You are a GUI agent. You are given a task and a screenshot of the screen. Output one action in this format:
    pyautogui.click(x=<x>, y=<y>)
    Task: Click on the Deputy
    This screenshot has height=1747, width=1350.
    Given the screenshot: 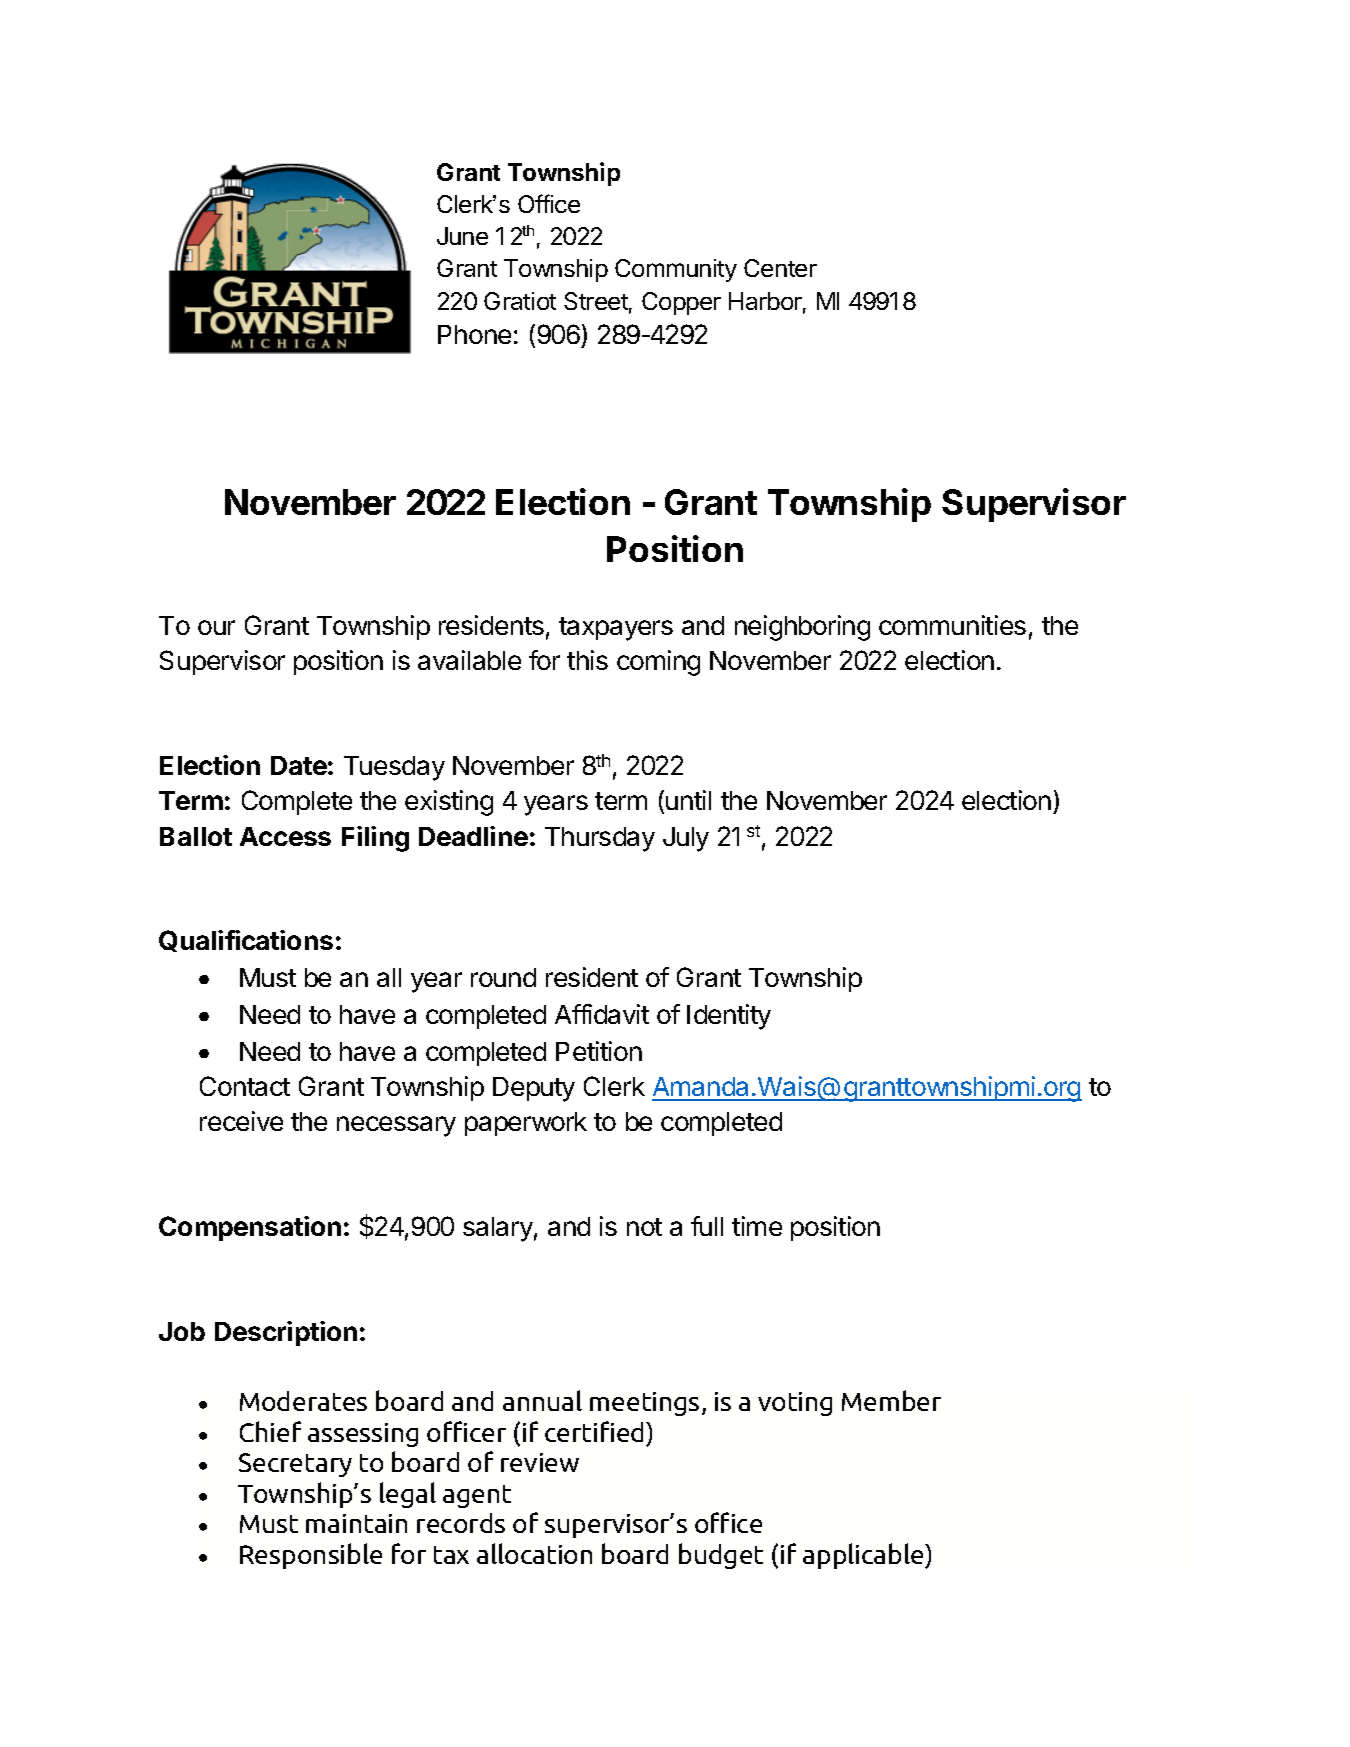 What is the action you would take?
    pyautogui.click(x=534, y=1089)
